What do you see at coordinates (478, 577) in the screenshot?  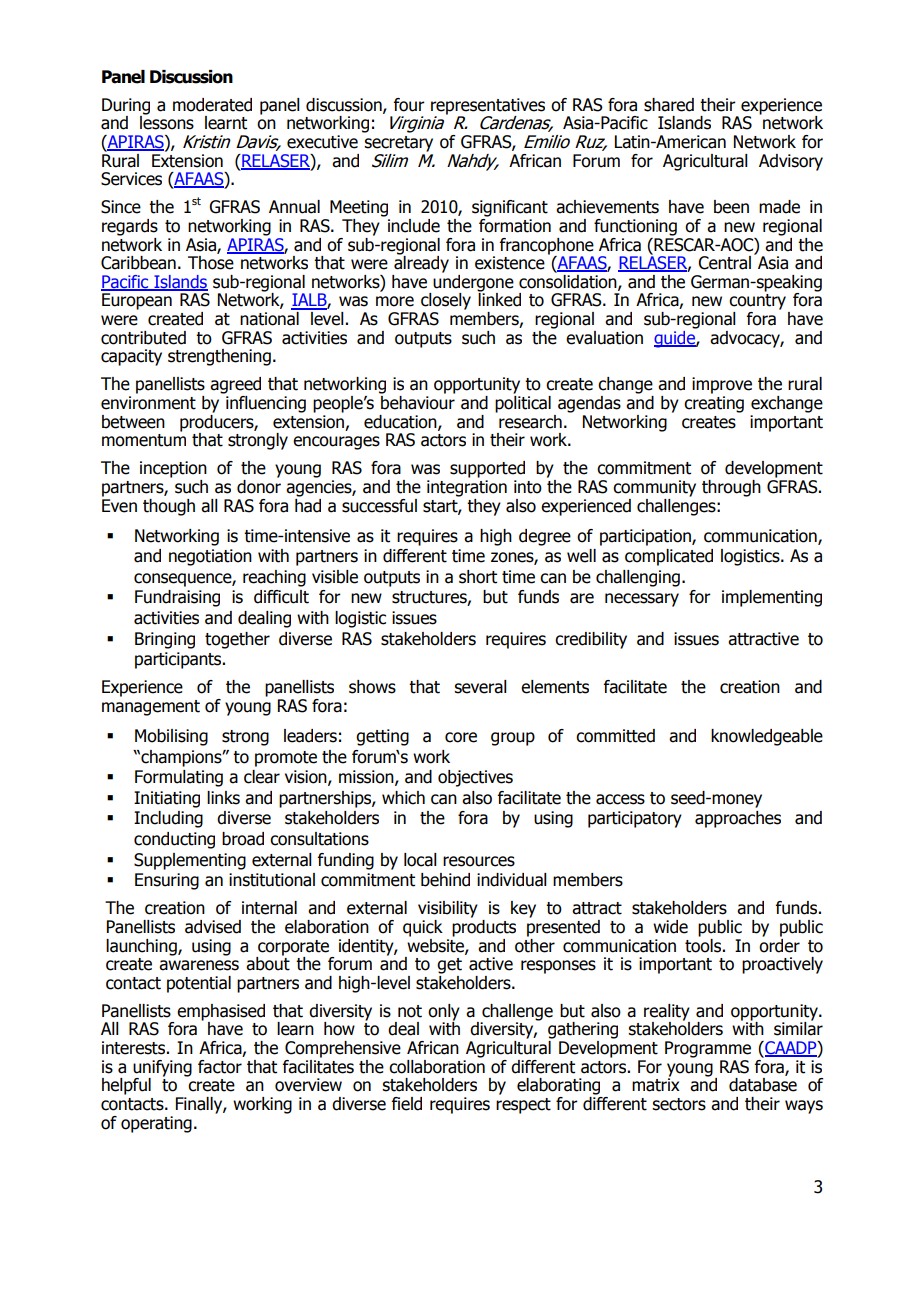 I see `short` at bounding box center [478, 577].
